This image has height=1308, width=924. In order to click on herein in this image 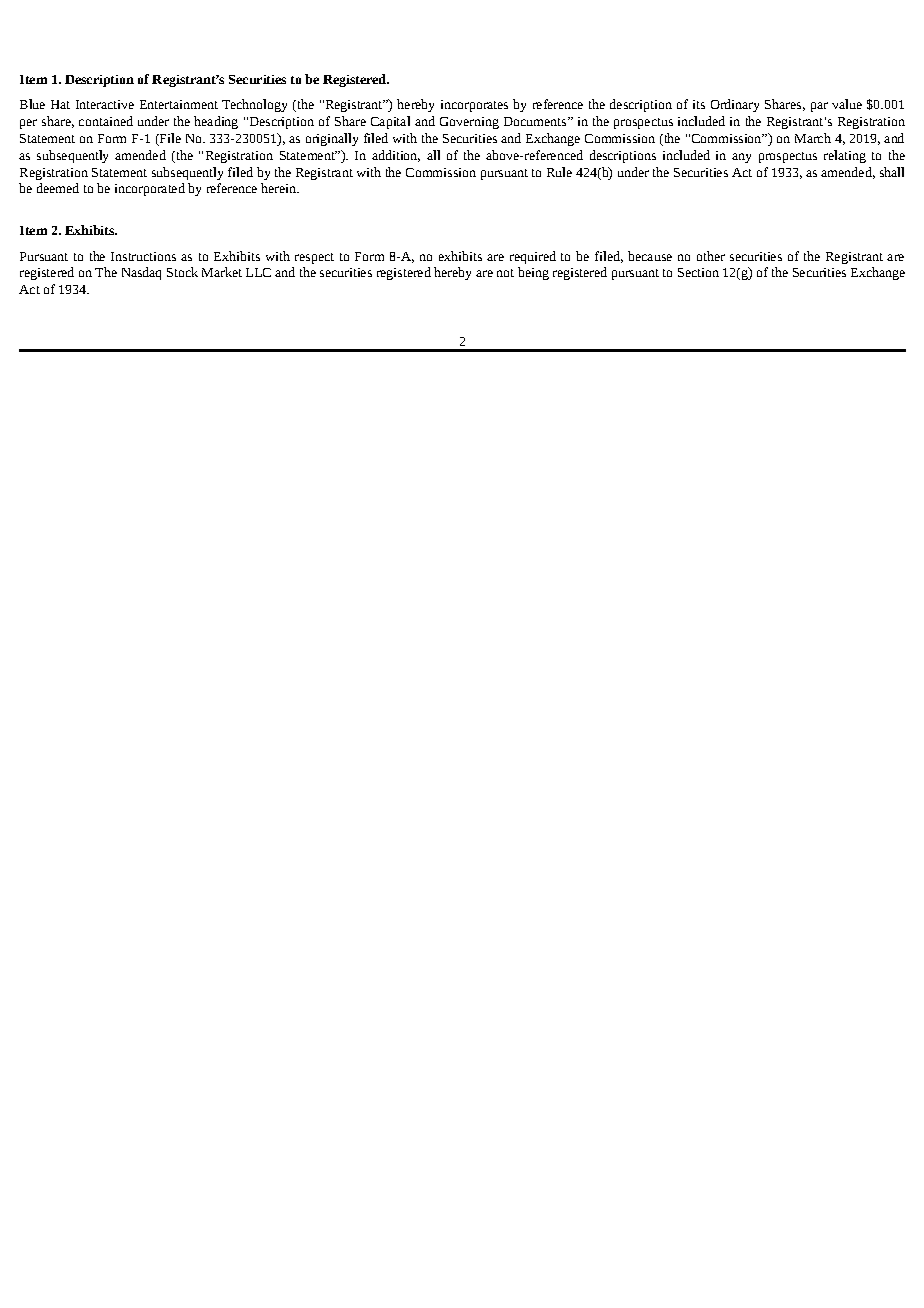, I will do `click(279, 188)`.
